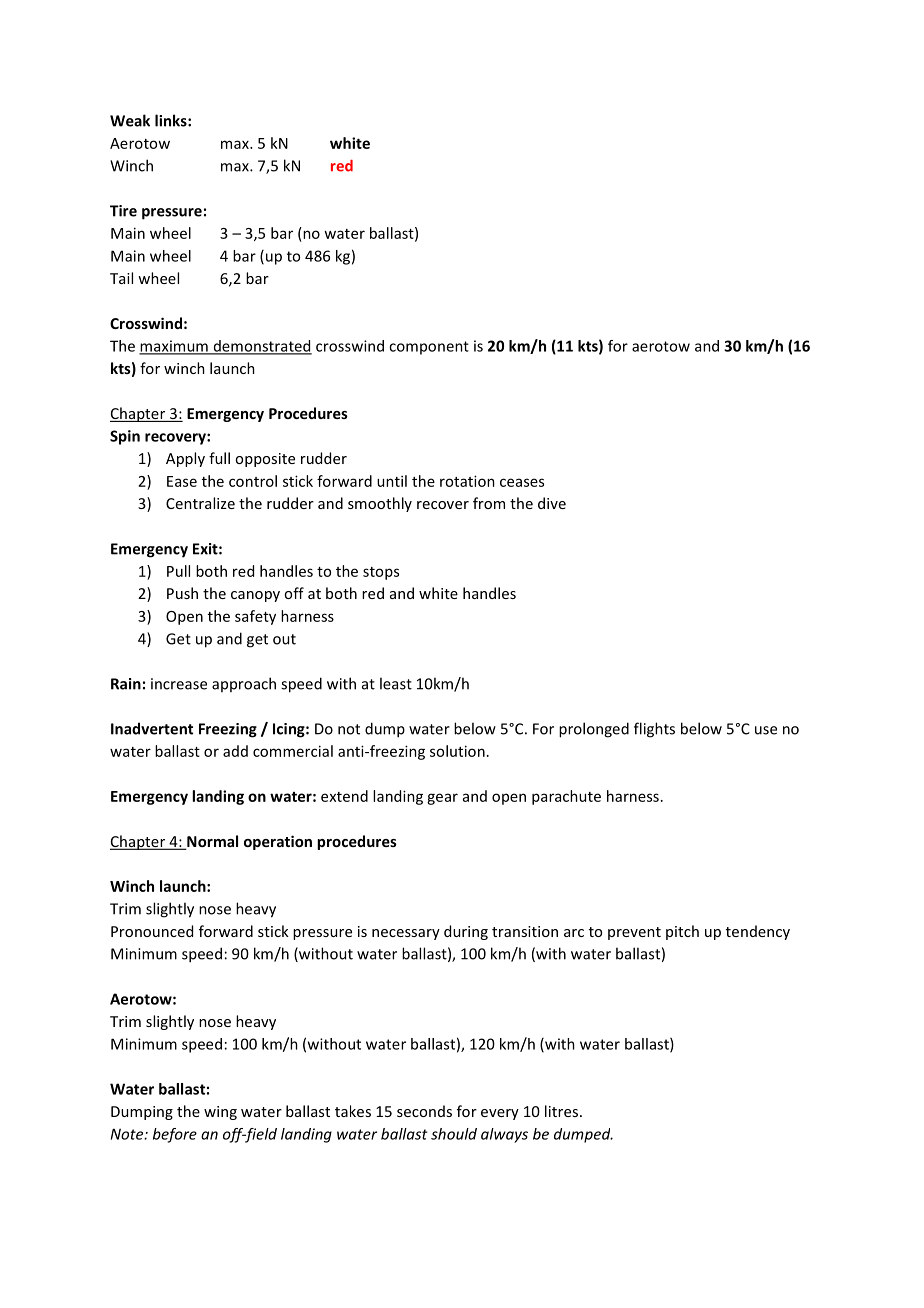 The height and width of the document is (1308, 924). What do you see at coordinates (130, 120) in the document?
I see `Weak` at bounding box center [130, 120].
